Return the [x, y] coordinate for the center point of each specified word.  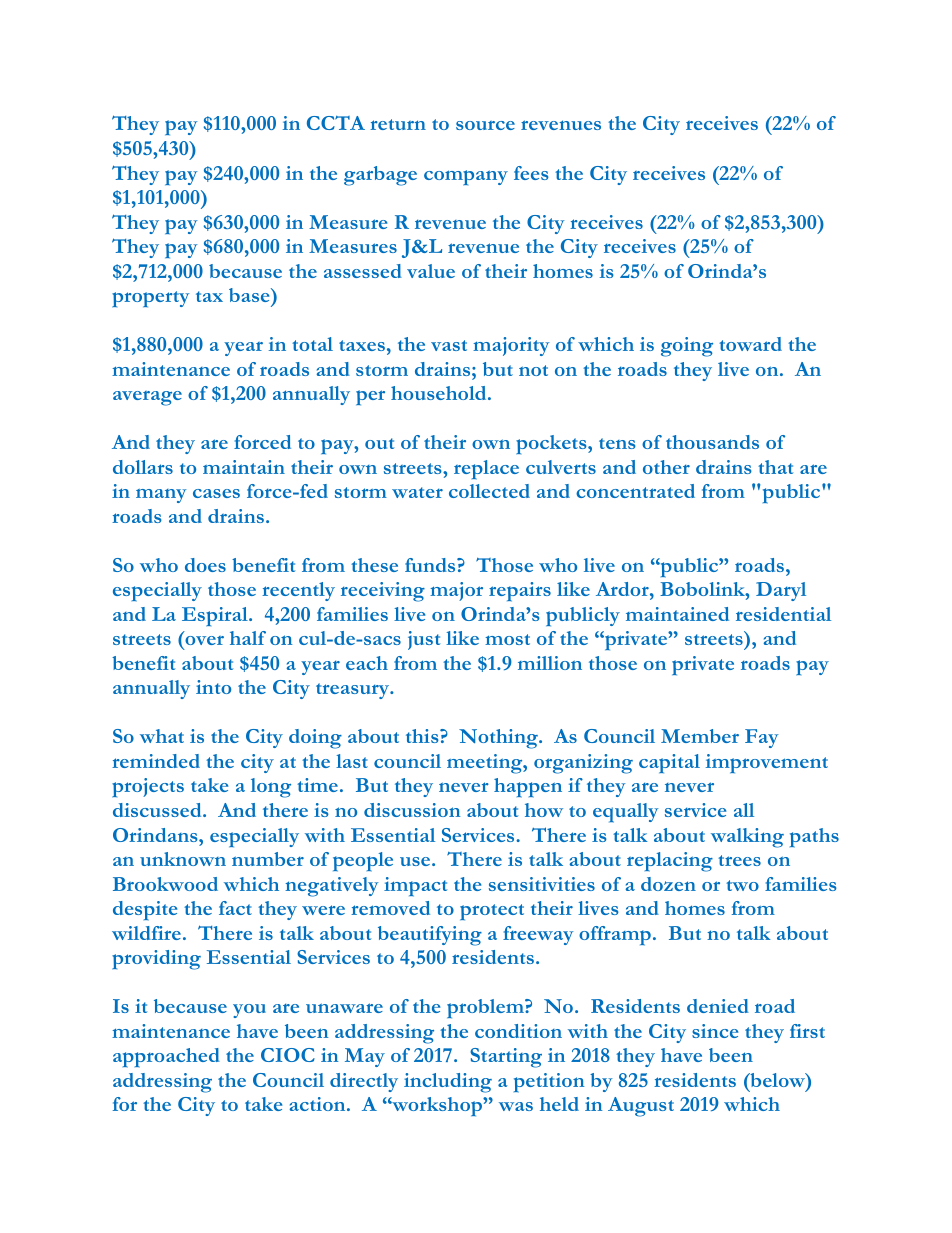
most [507, 639]
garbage [380, 176]
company [466, 177]
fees [531, 173]
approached [166, 1058]
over [204, 640]
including [448, 1083]
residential [783, 614]
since [715, 1031]
